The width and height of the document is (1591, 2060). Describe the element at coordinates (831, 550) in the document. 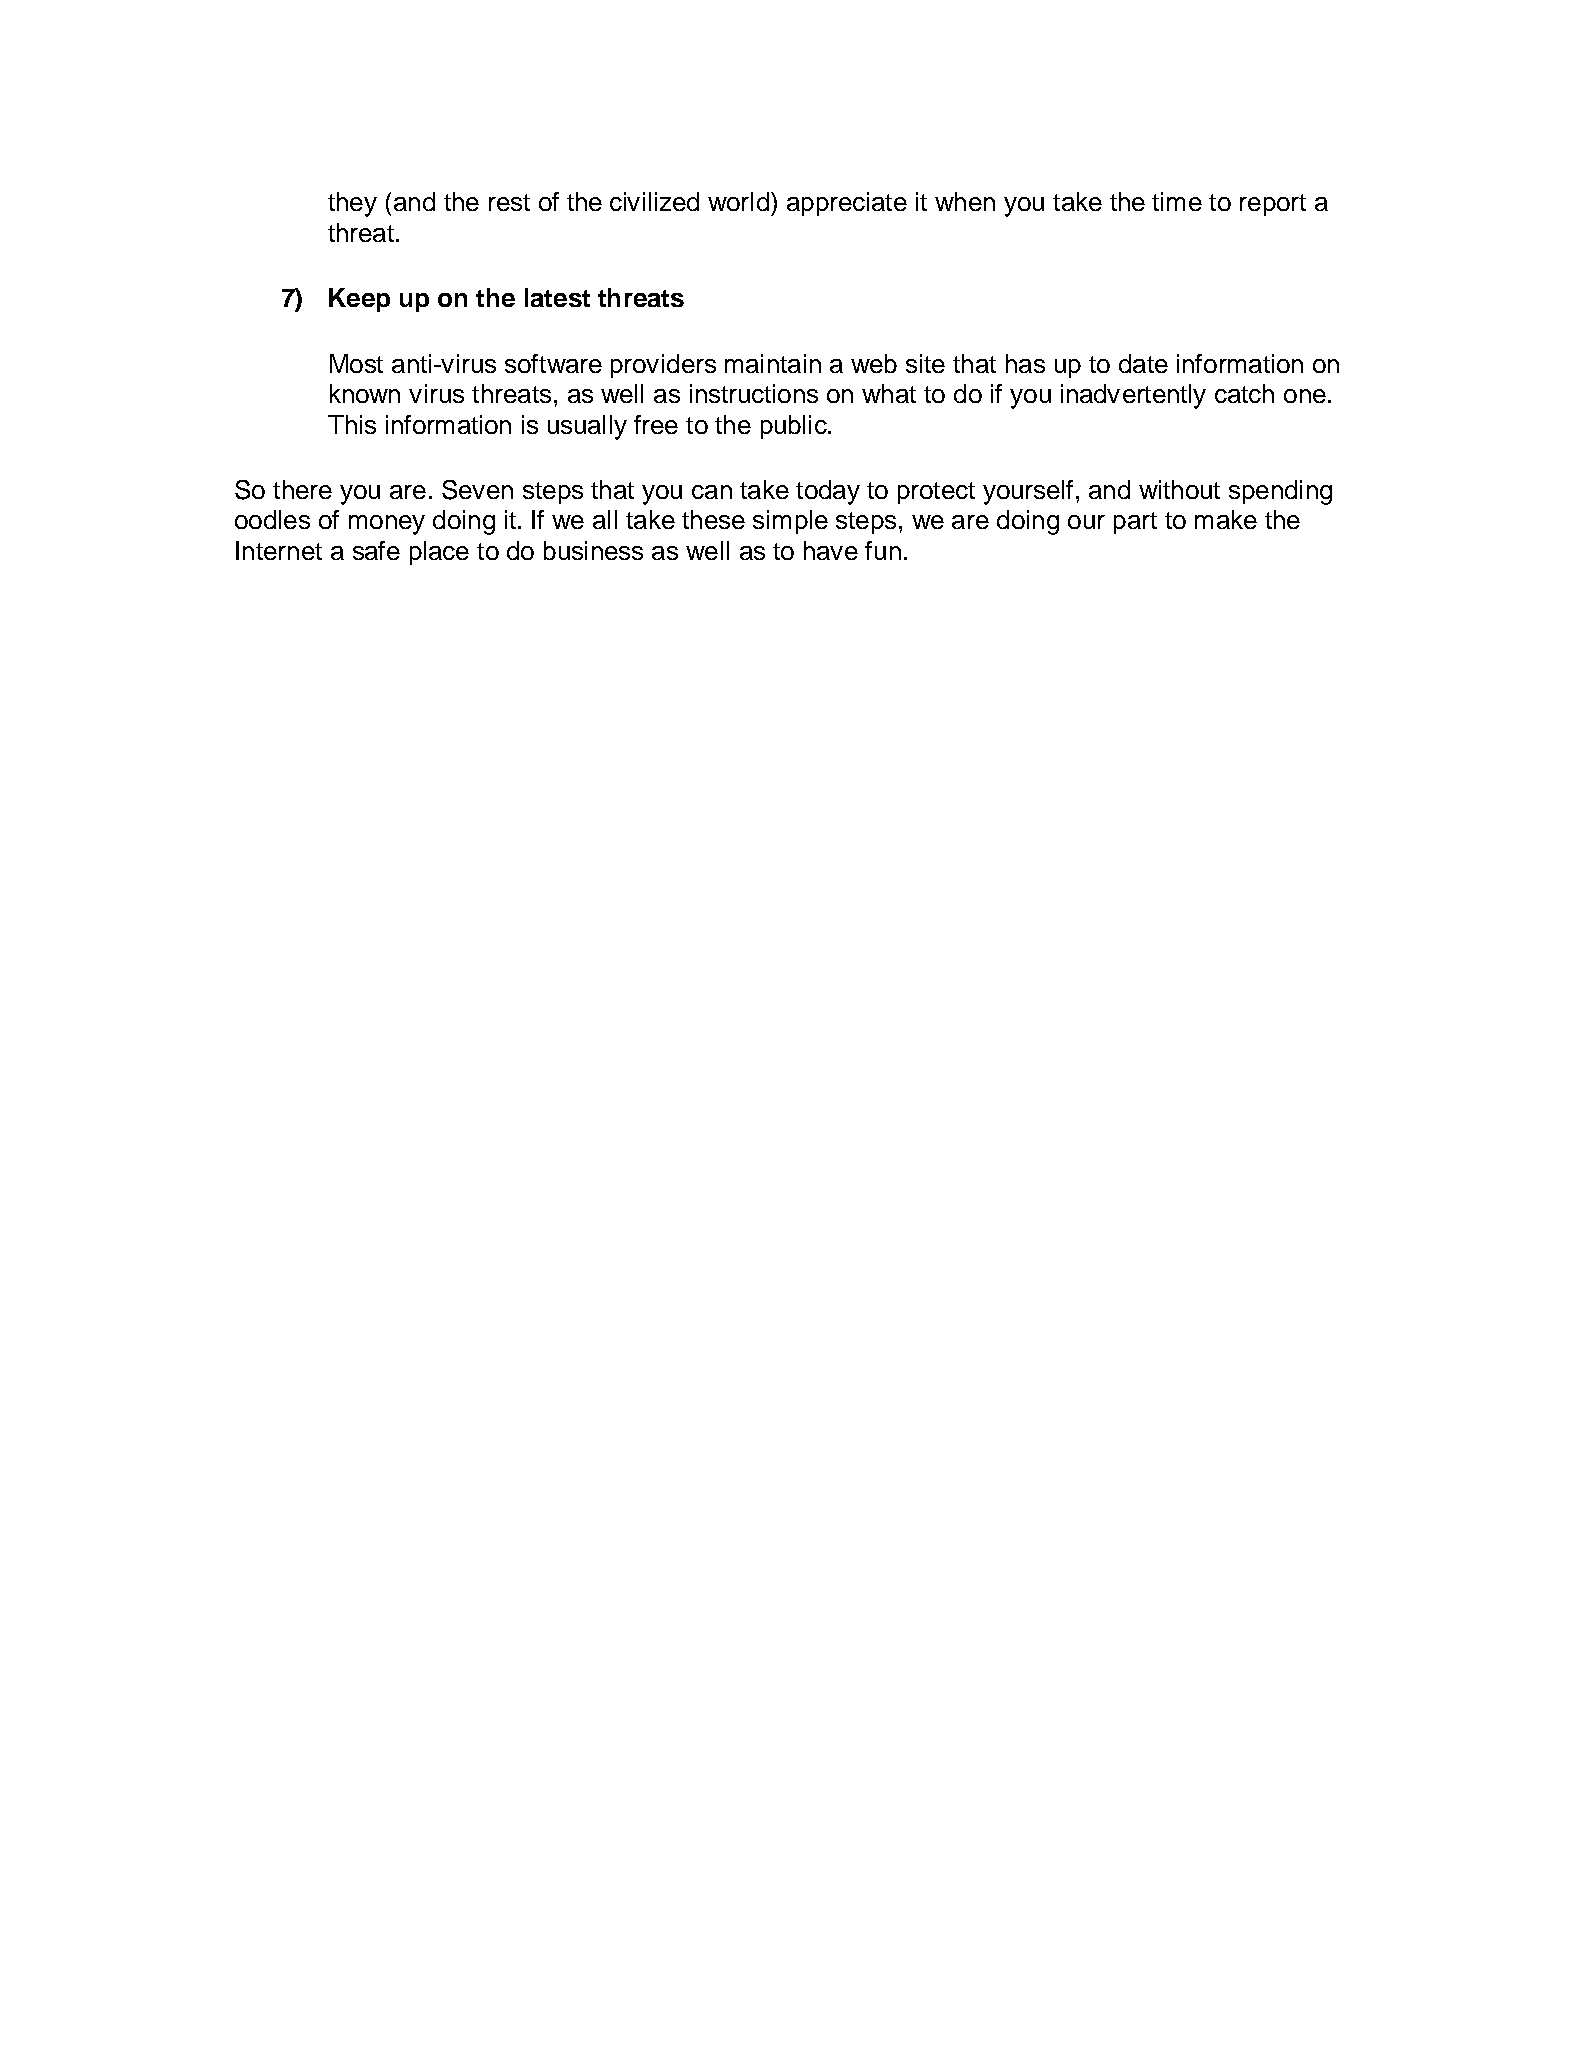

I see `have` at that location.
